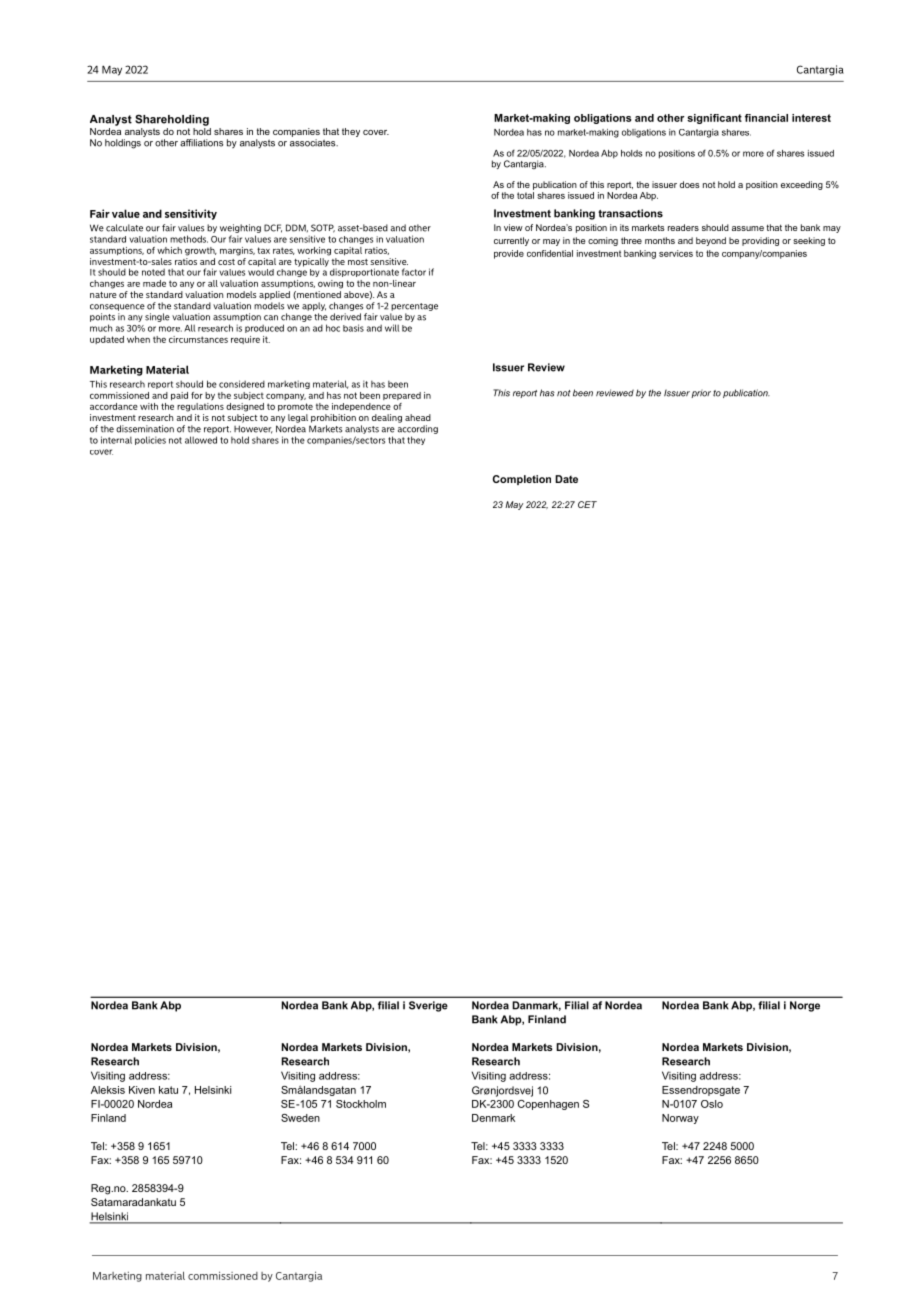  Describe the element at coordinates (428, 1006) in the page. I see `Sverige` at that location.
